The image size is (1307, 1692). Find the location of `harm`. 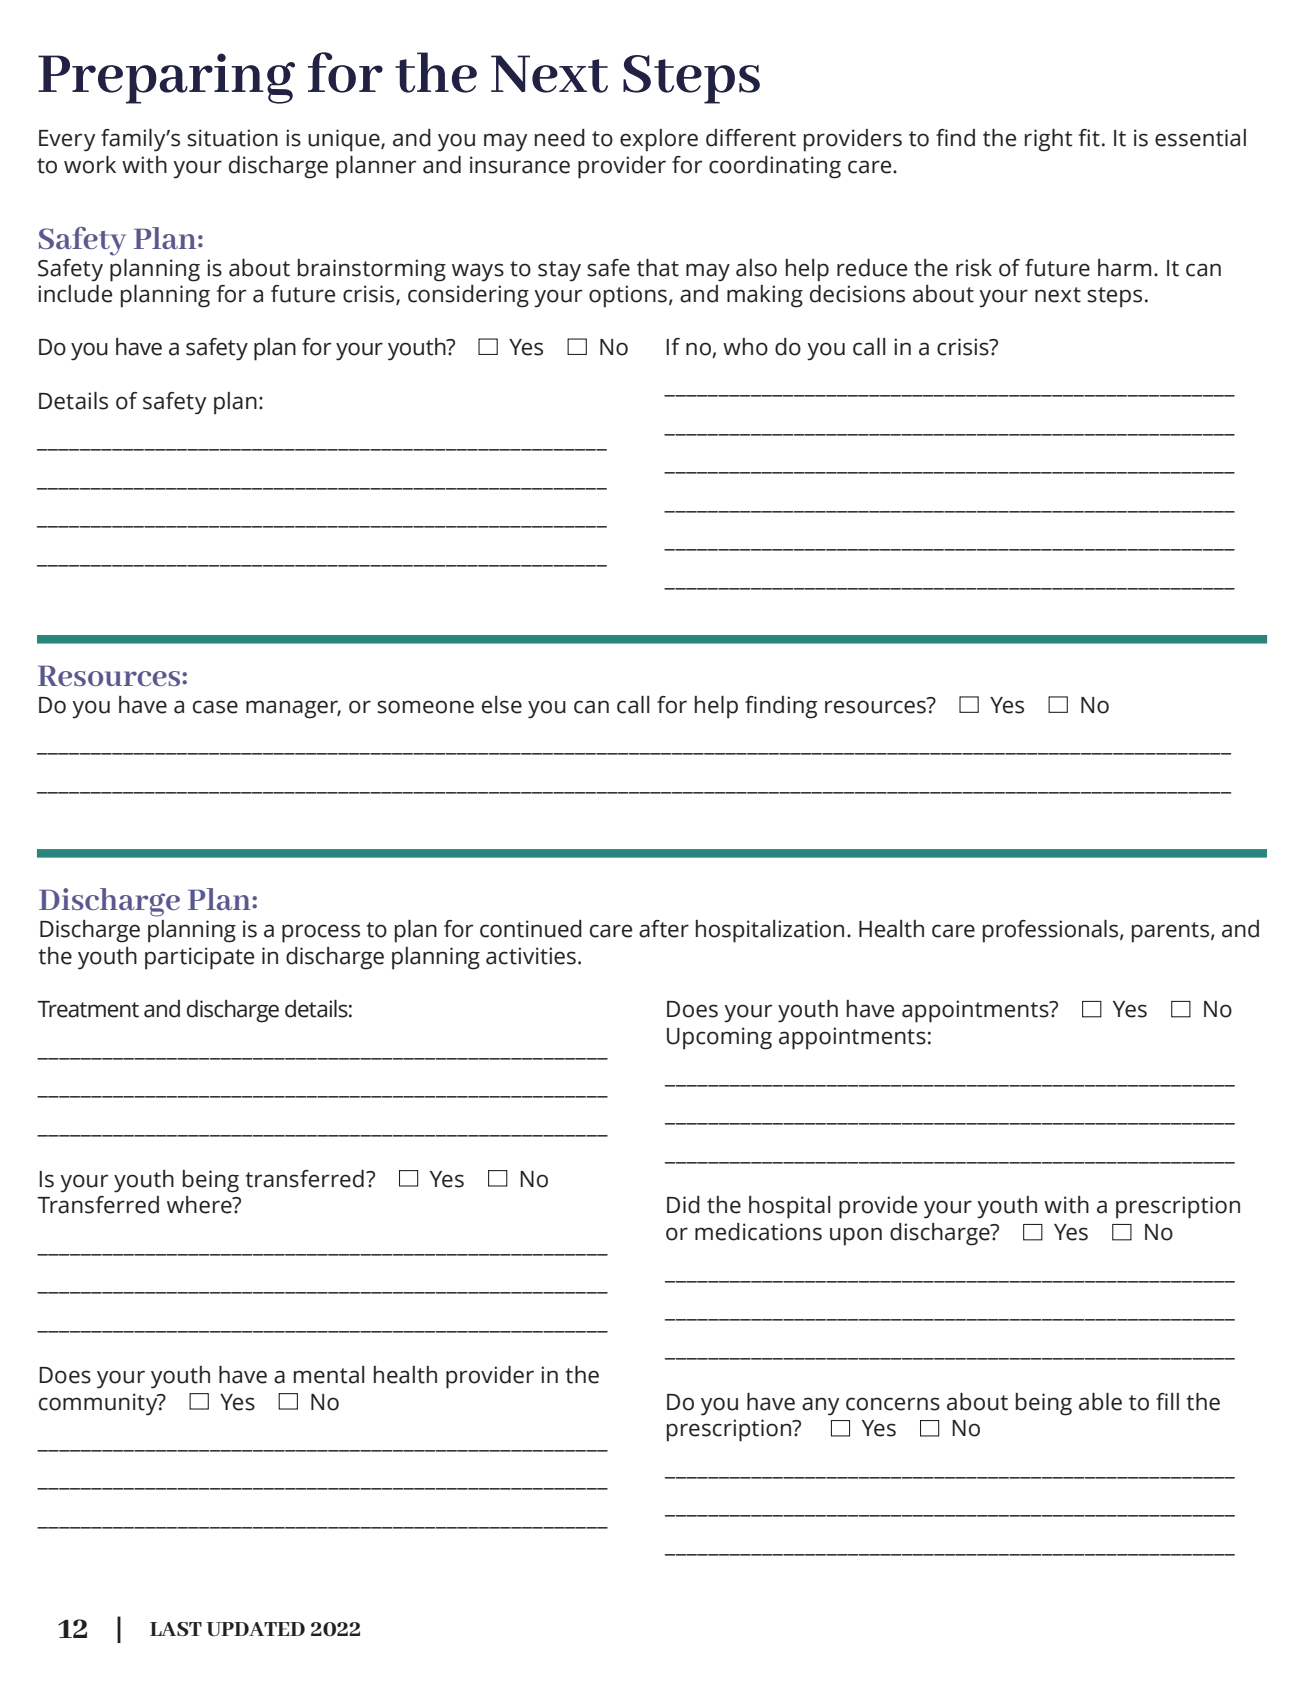

harm is located at coordinates (1124, 268).
